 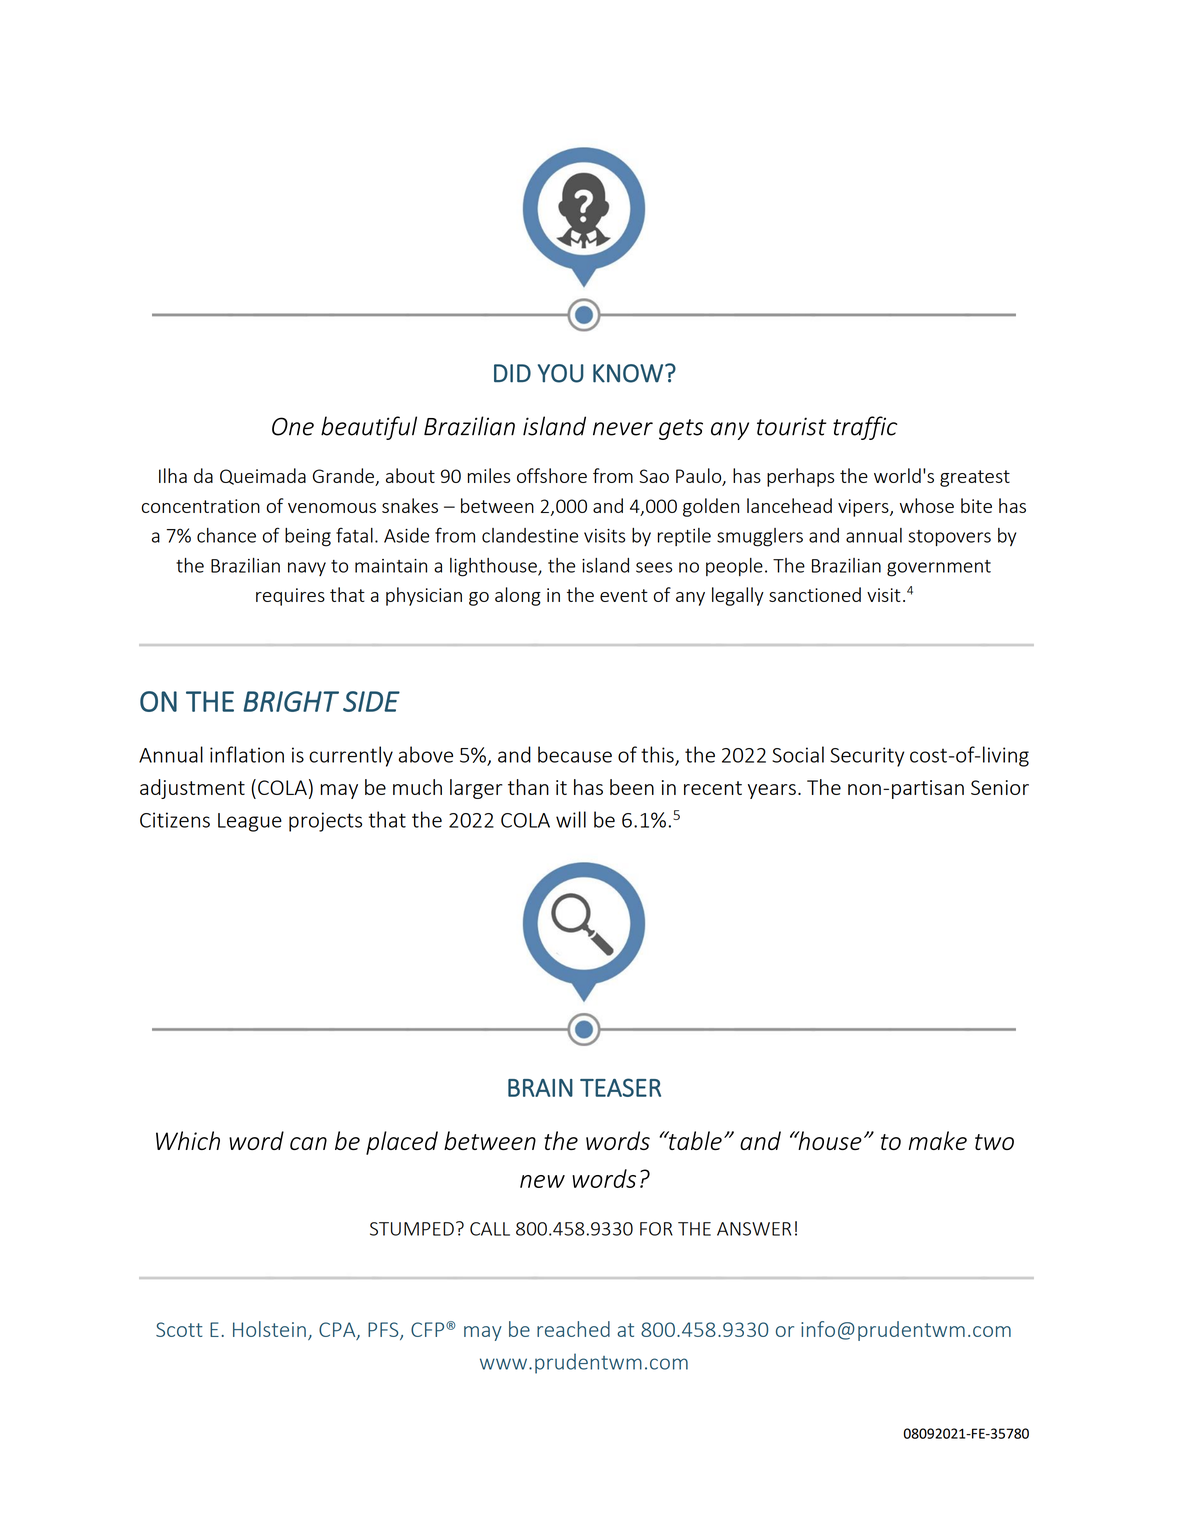 I want to click on League, so click(x=250, y=822).
